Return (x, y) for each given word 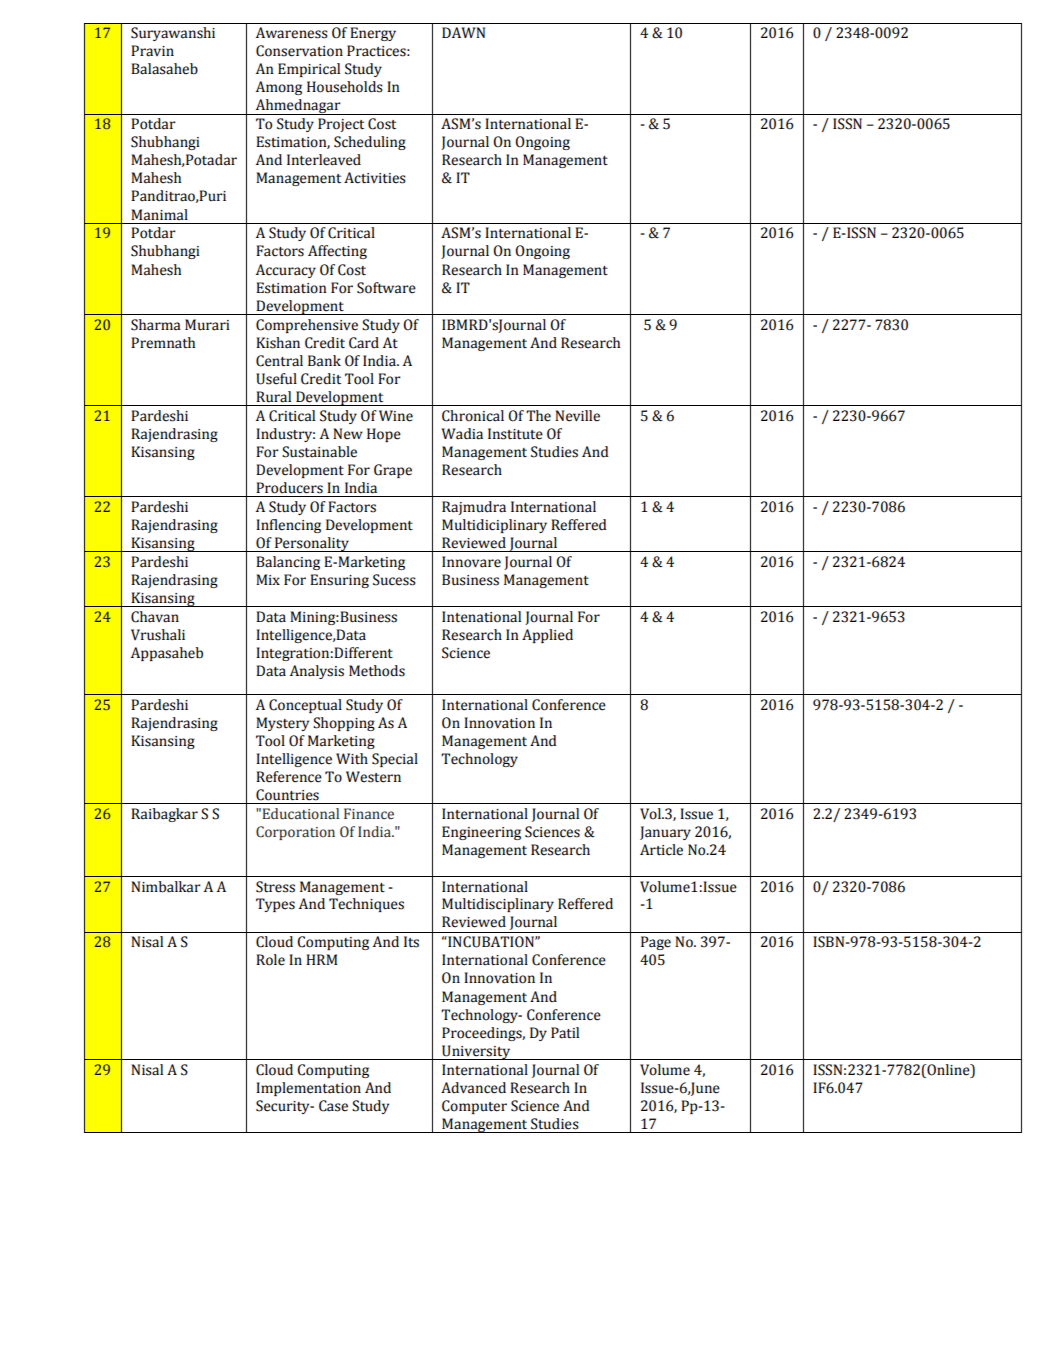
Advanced (473, 1088)
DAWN (463, 32)
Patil (565, 1033)
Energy (373, 34)
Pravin (152, 51)
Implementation (308, 1089)
